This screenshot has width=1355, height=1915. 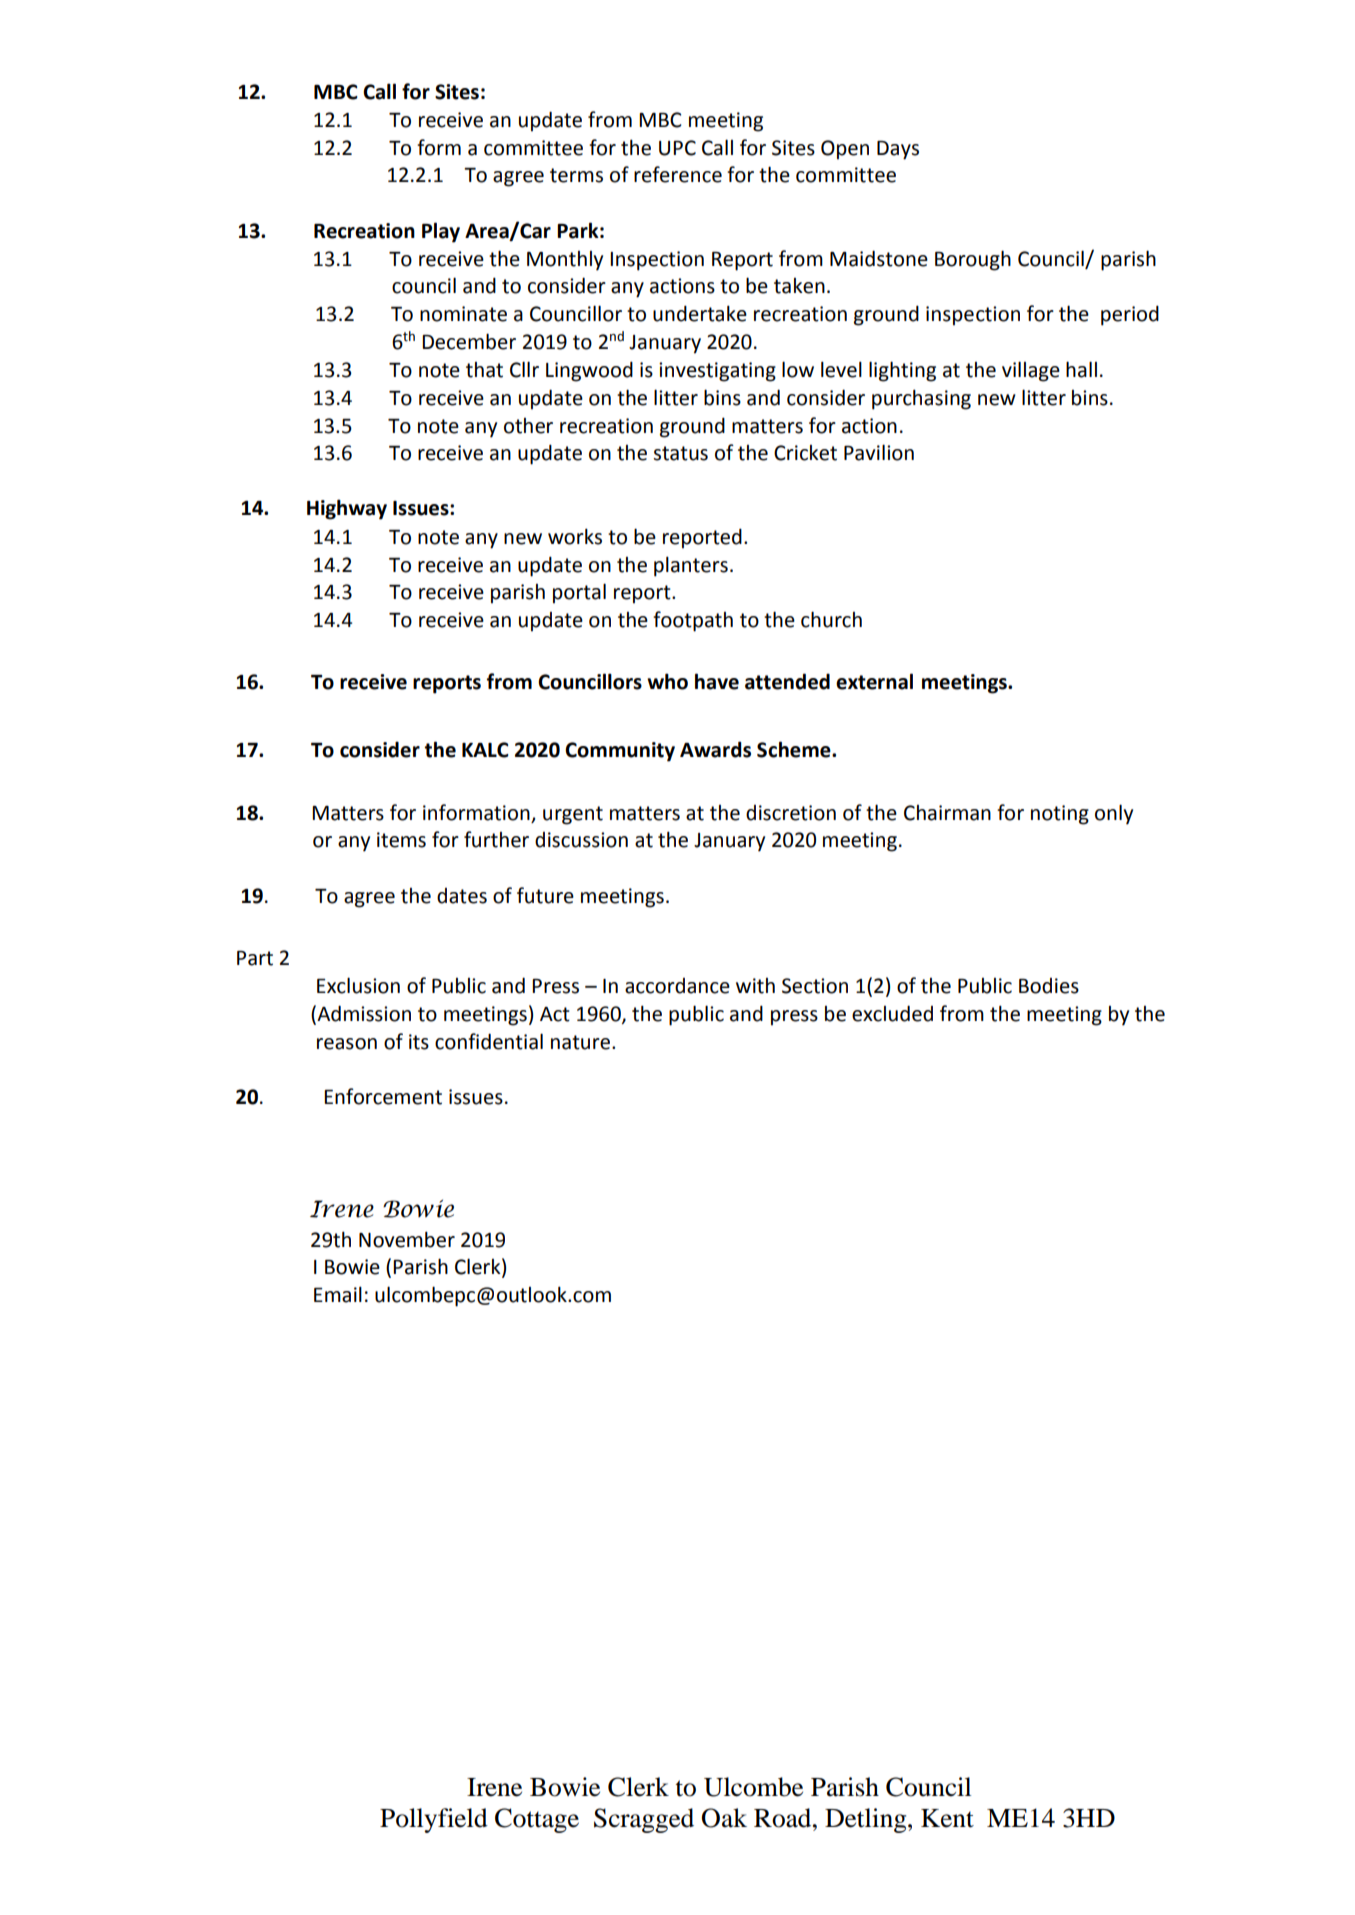 What do you see at coordinates (358, 985) in the screenshot?
I see `Exclusion` at bounding box center [358, 985].
